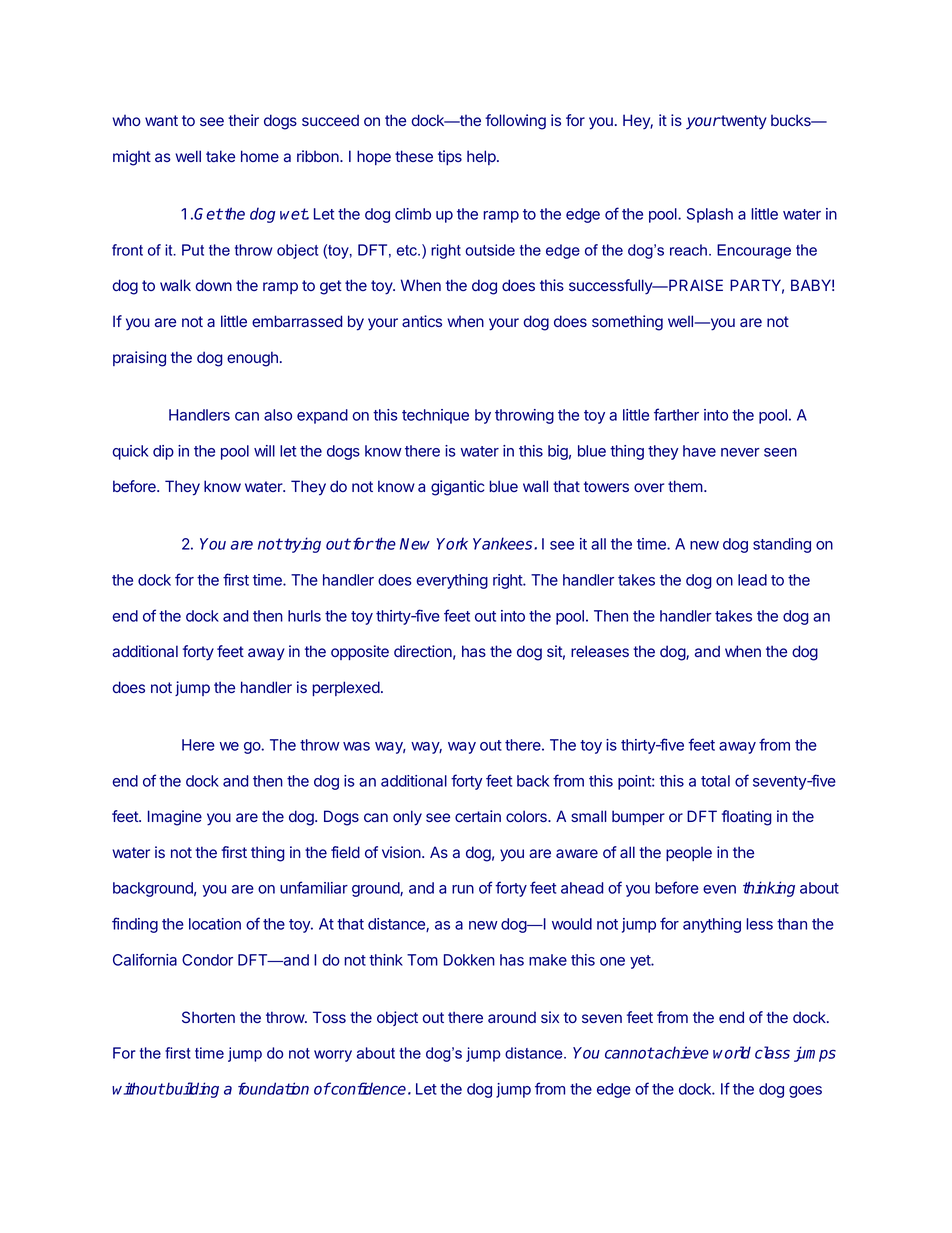  I want to click on floating, so click(747, 818).
